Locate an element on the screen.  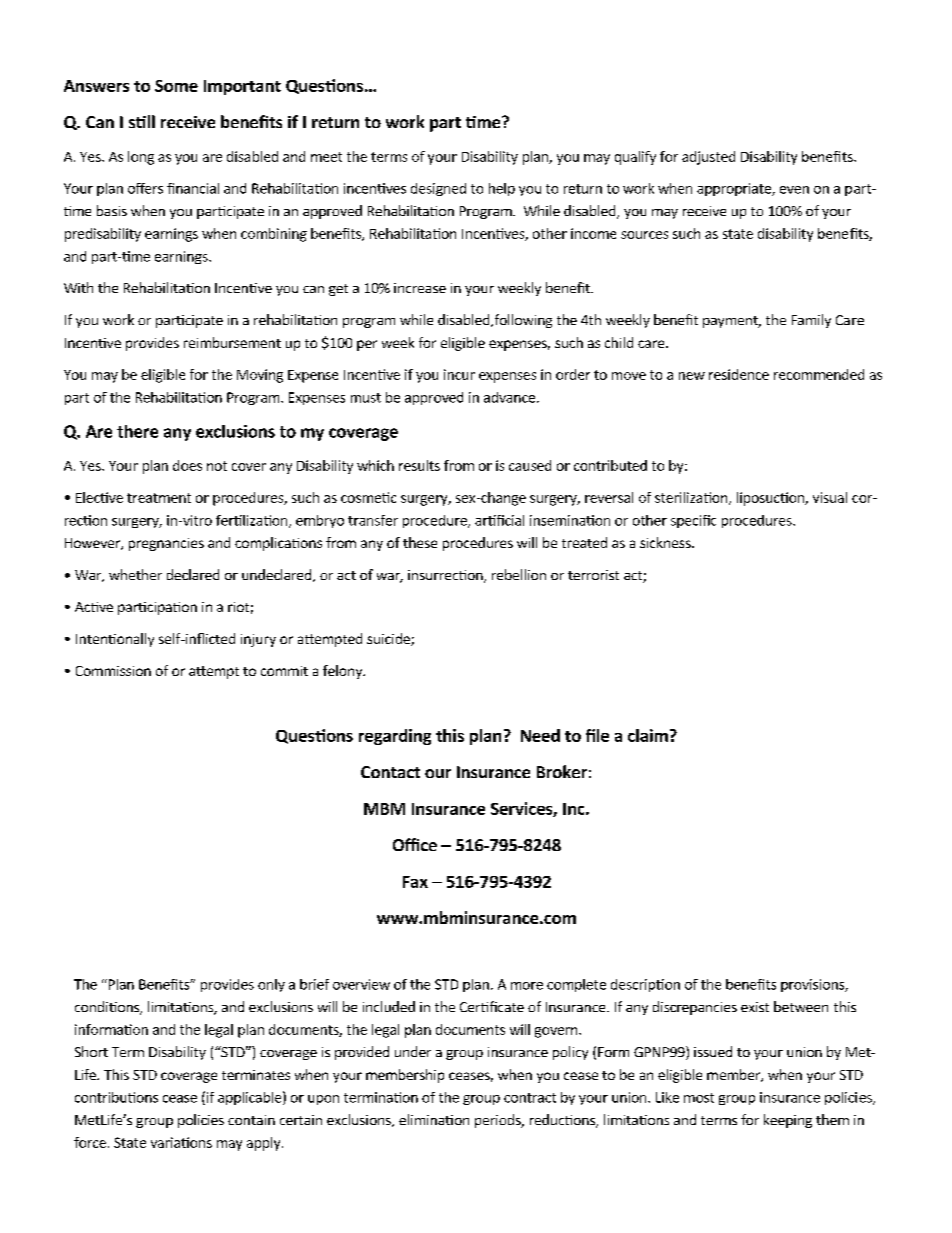
liposuction is located at coordinates (771, 499).
